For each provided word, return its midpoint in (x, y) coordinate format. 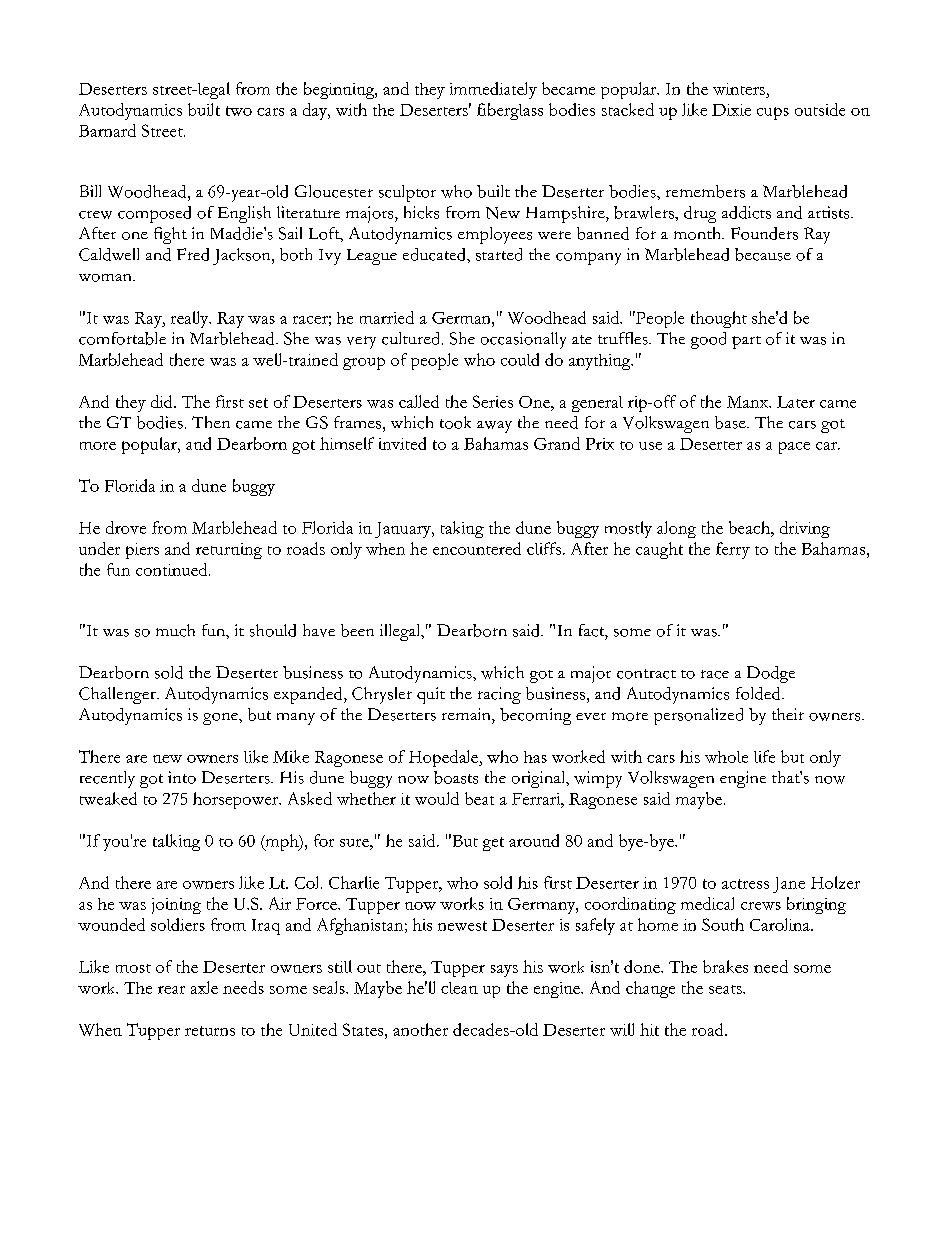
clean (459, 988)
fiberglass (510, 111)
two (239, 111)
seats (726, 989)
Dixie (731, 110)
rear (171, 990)
